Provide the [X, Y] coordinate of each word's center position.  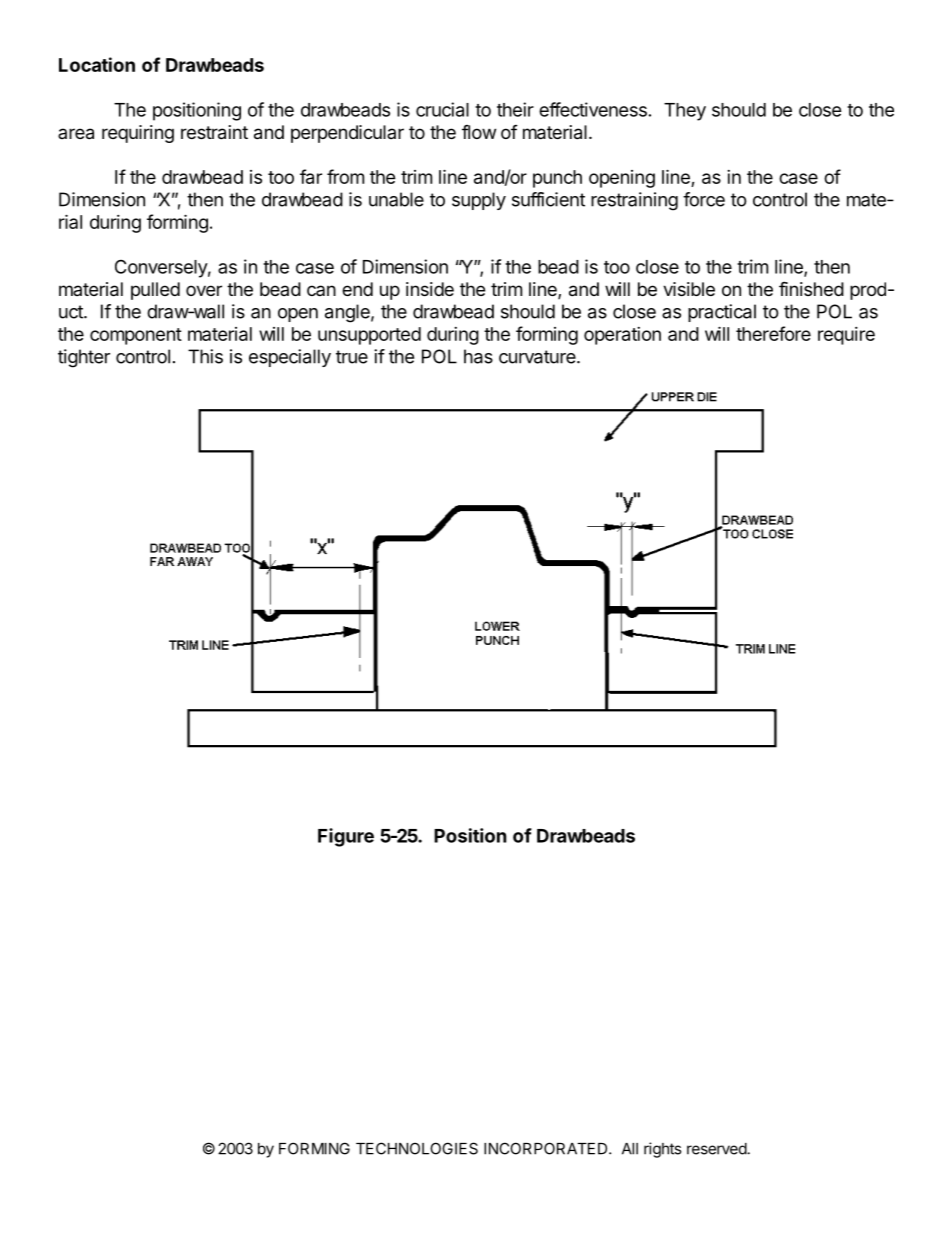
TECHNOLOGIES [417, 1148]
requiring [138, 134]
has [478, 356]
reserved [717, 1149]
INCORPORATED [547, 1148]
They [685, 112]
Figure [346, 837]
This [205, 356]
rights [662, 1150]
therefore [773, 333]
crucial [442, 109]
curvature [537, 357]
